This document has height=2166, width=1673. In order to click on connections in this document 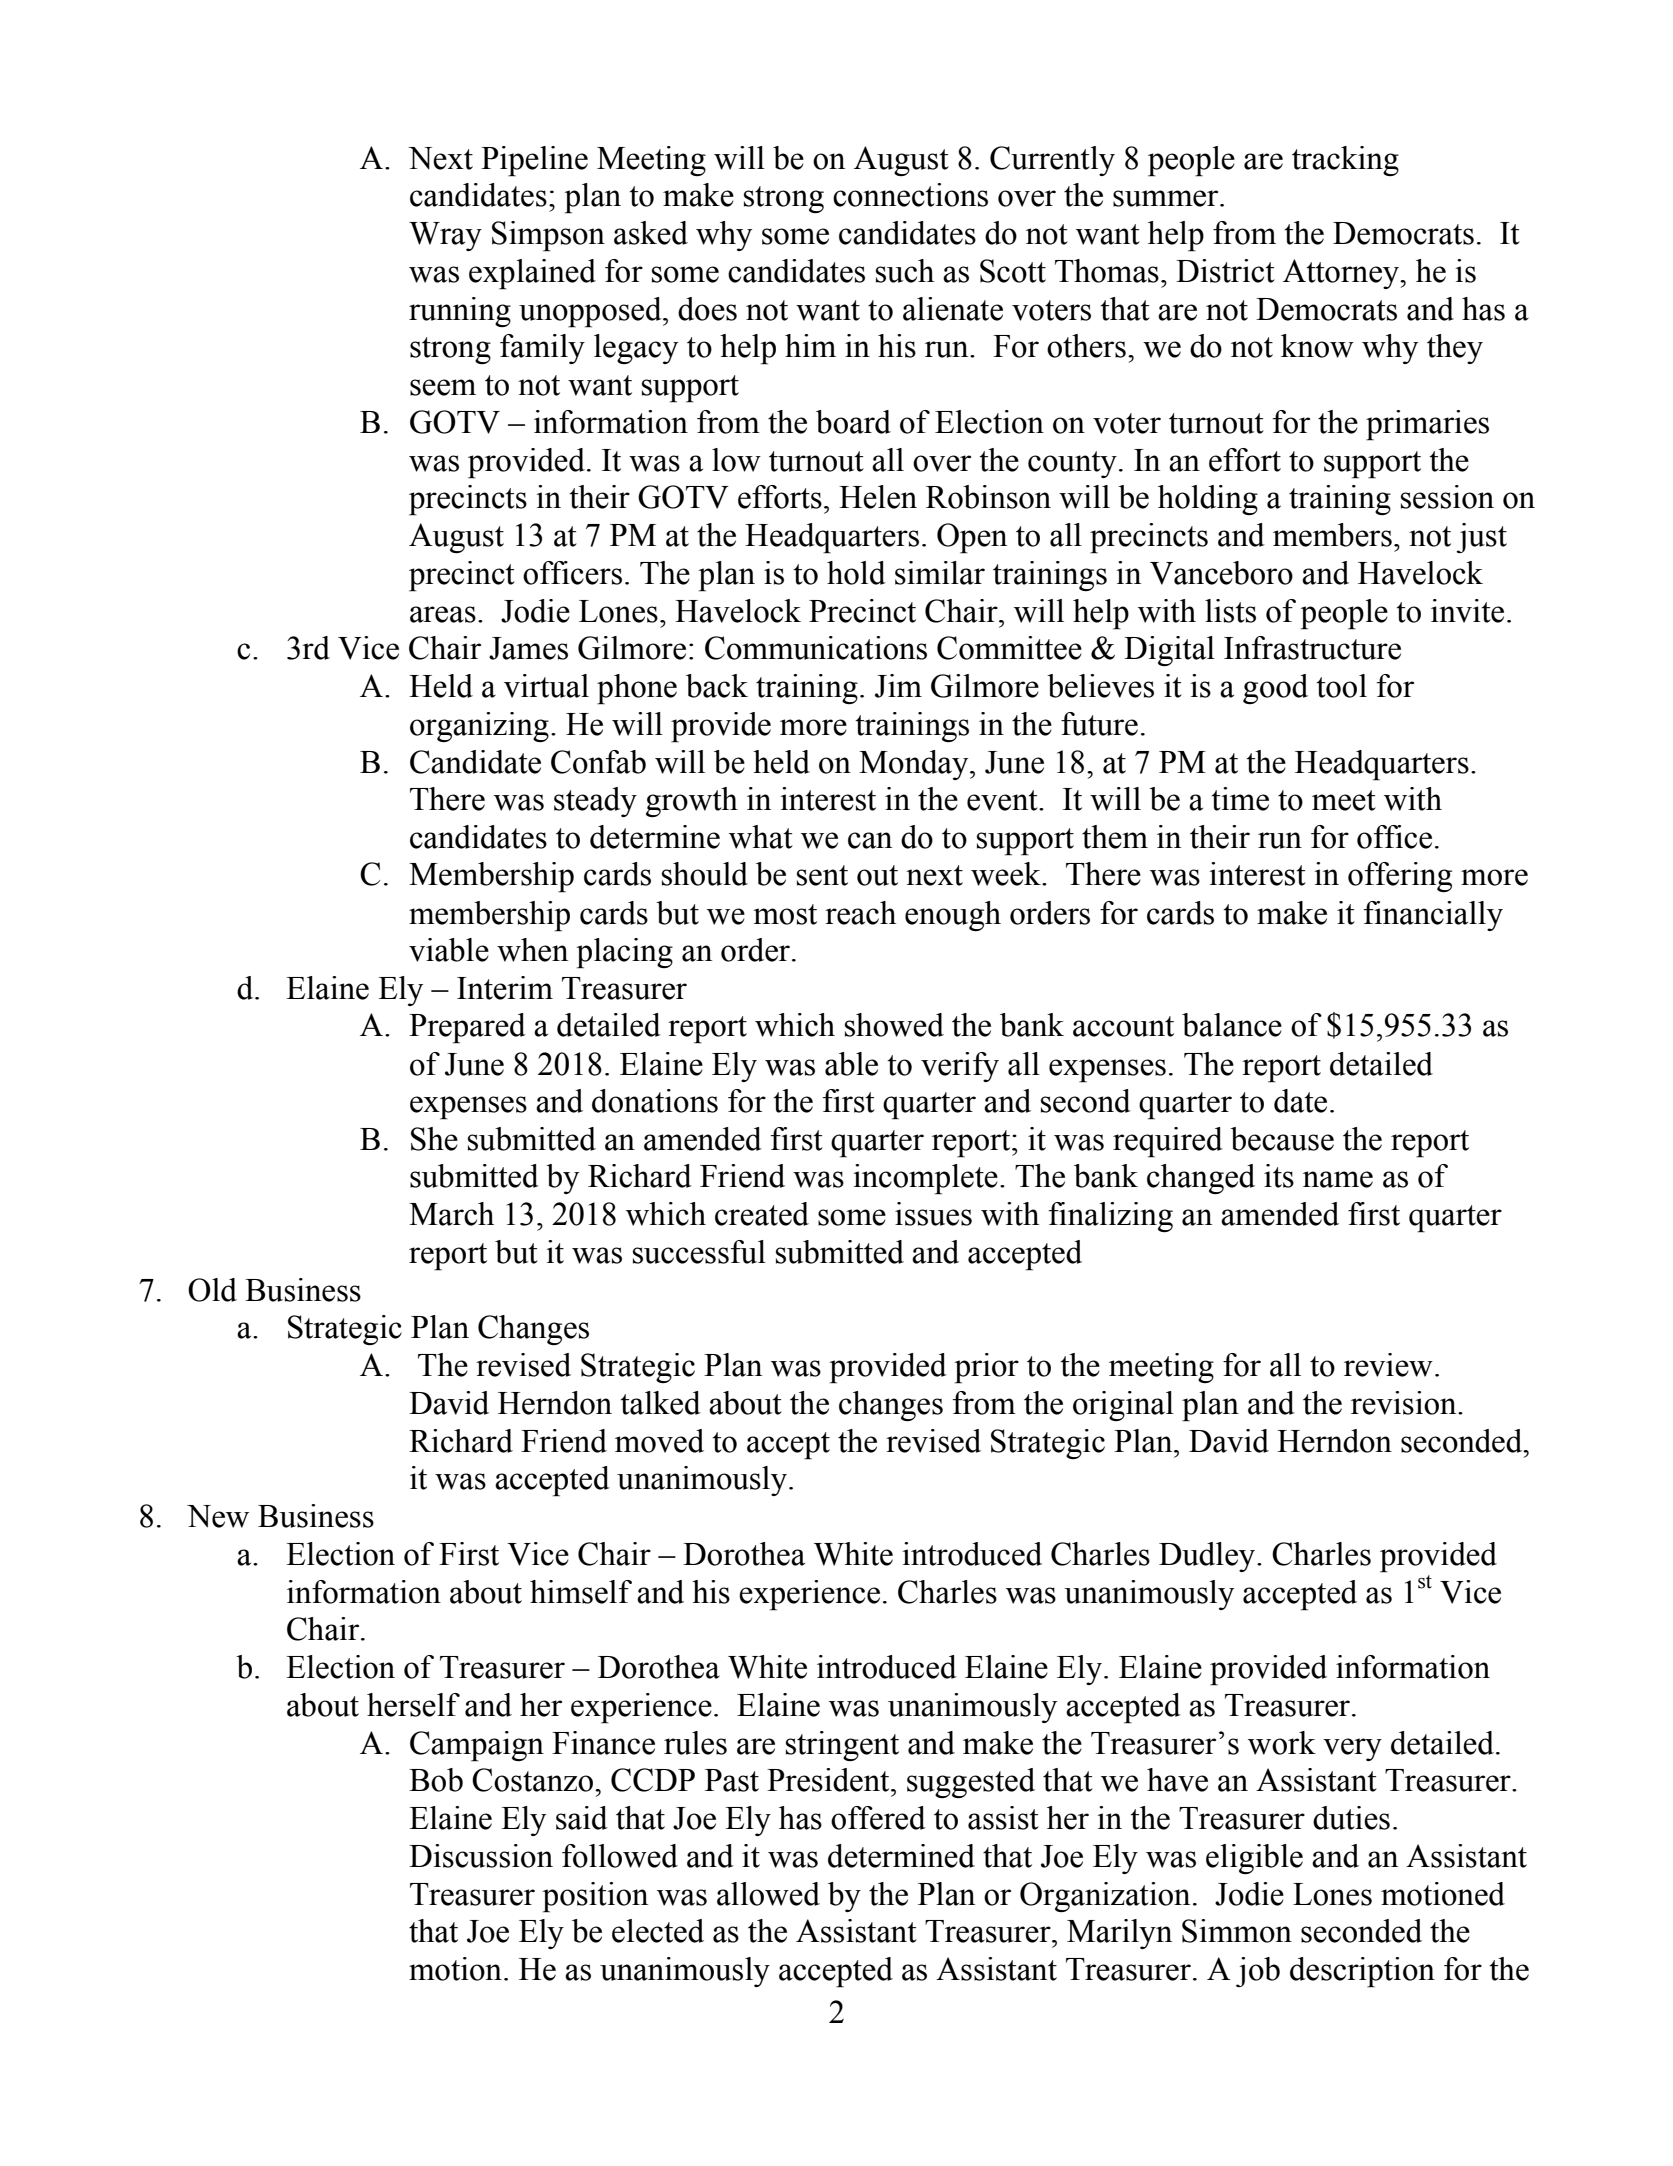, I will do `click(910, 195)`.
